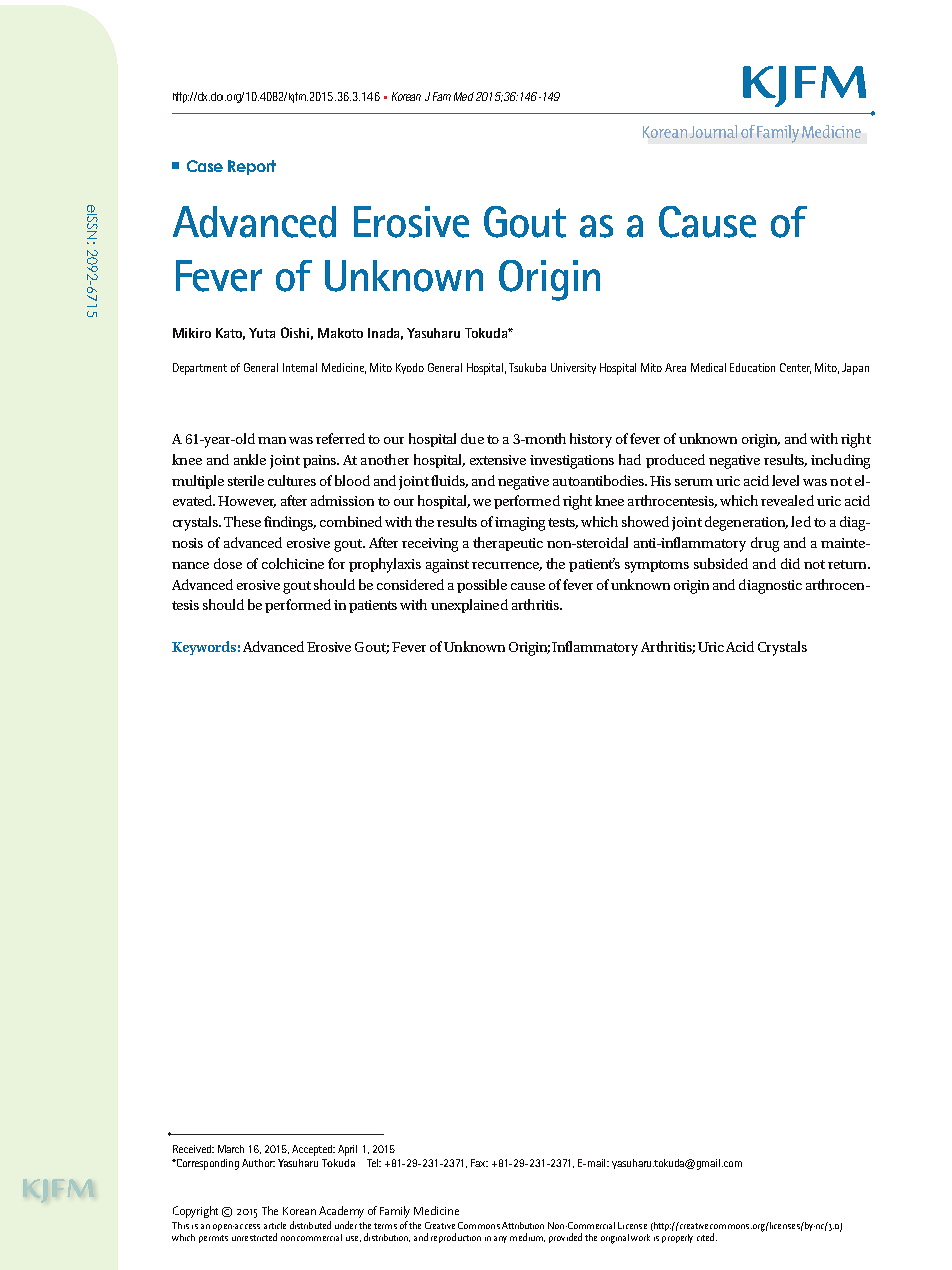 The image size is (952, 1270). What do you see at coordinates (275, 1225) in the document?
I see `article` at bounding box center [275, 1225].
